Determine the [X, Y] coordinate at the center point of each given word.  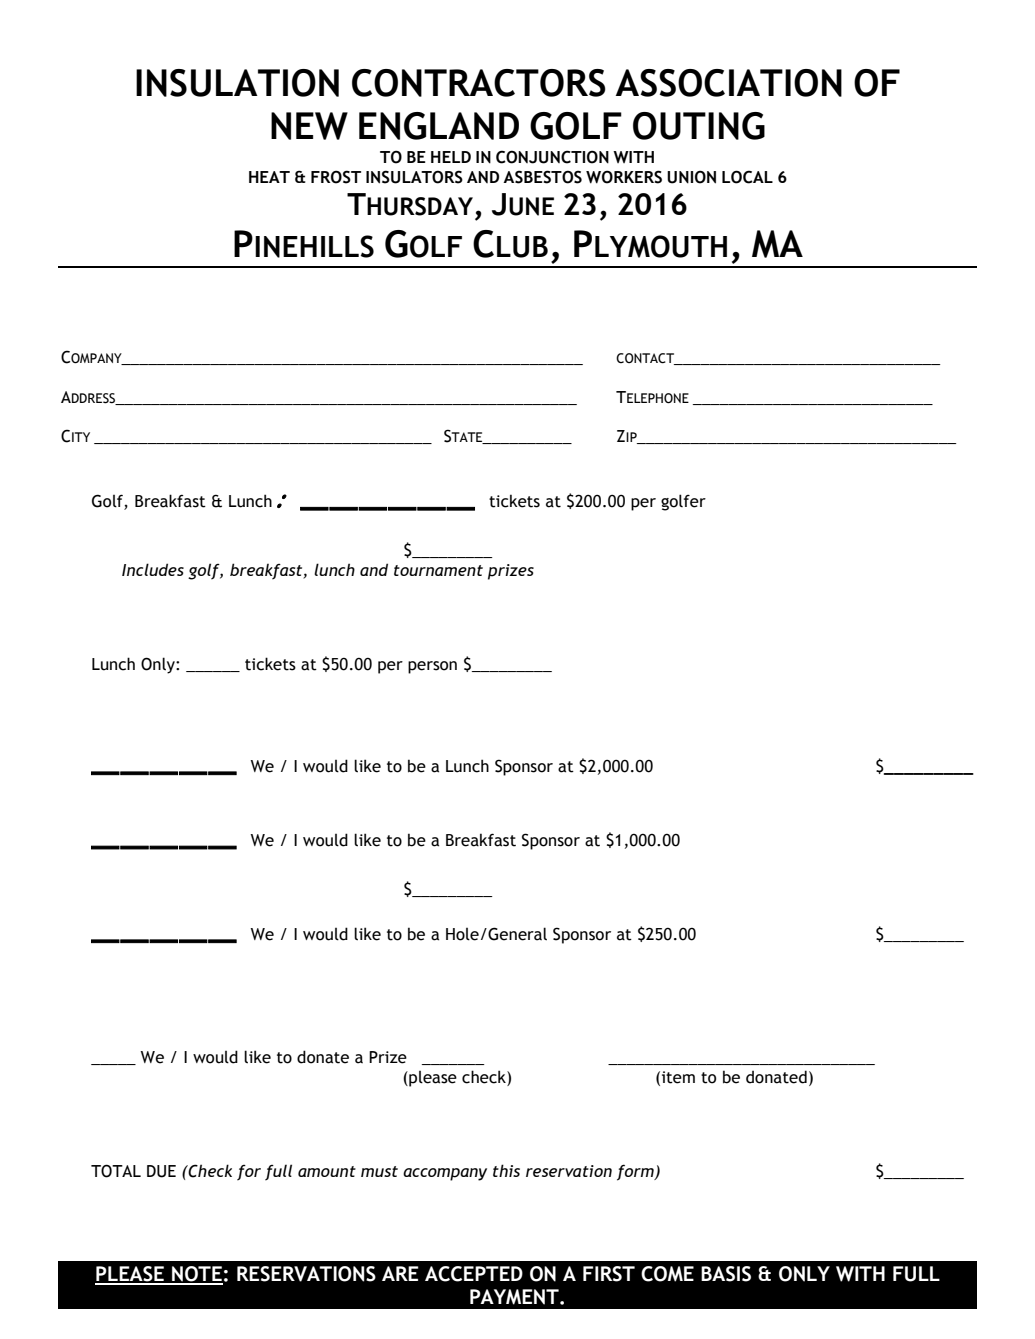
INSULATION [237, 83]
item [678, 1077]
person [432, 667]
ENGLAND [439, 126]
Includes [153, 569]
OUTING [699, 126]
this [506, 1170]
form [636, 1172]
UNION [691, 177]
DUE [161, 1171]
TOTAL [116, 1171]
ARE [400, 1273]
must [379, 1171]
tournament [438, 570]
